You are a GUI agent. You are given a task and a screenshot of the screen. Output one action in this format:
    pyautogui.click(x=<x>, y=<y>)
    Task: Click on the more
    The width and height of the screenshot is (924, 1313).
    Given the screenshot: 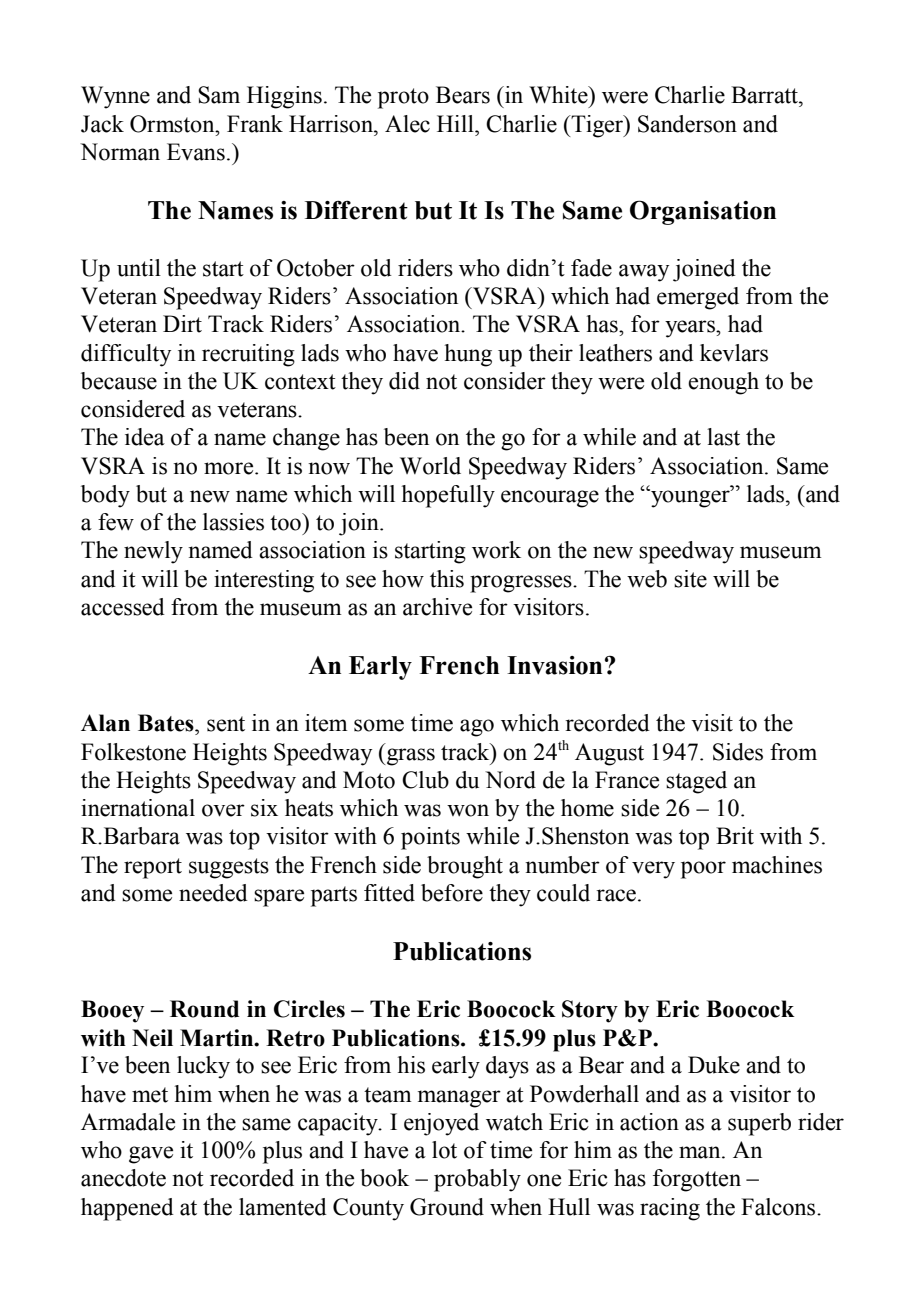 What is the action you would take?
    pyautogui.click(x=230, y=468)
